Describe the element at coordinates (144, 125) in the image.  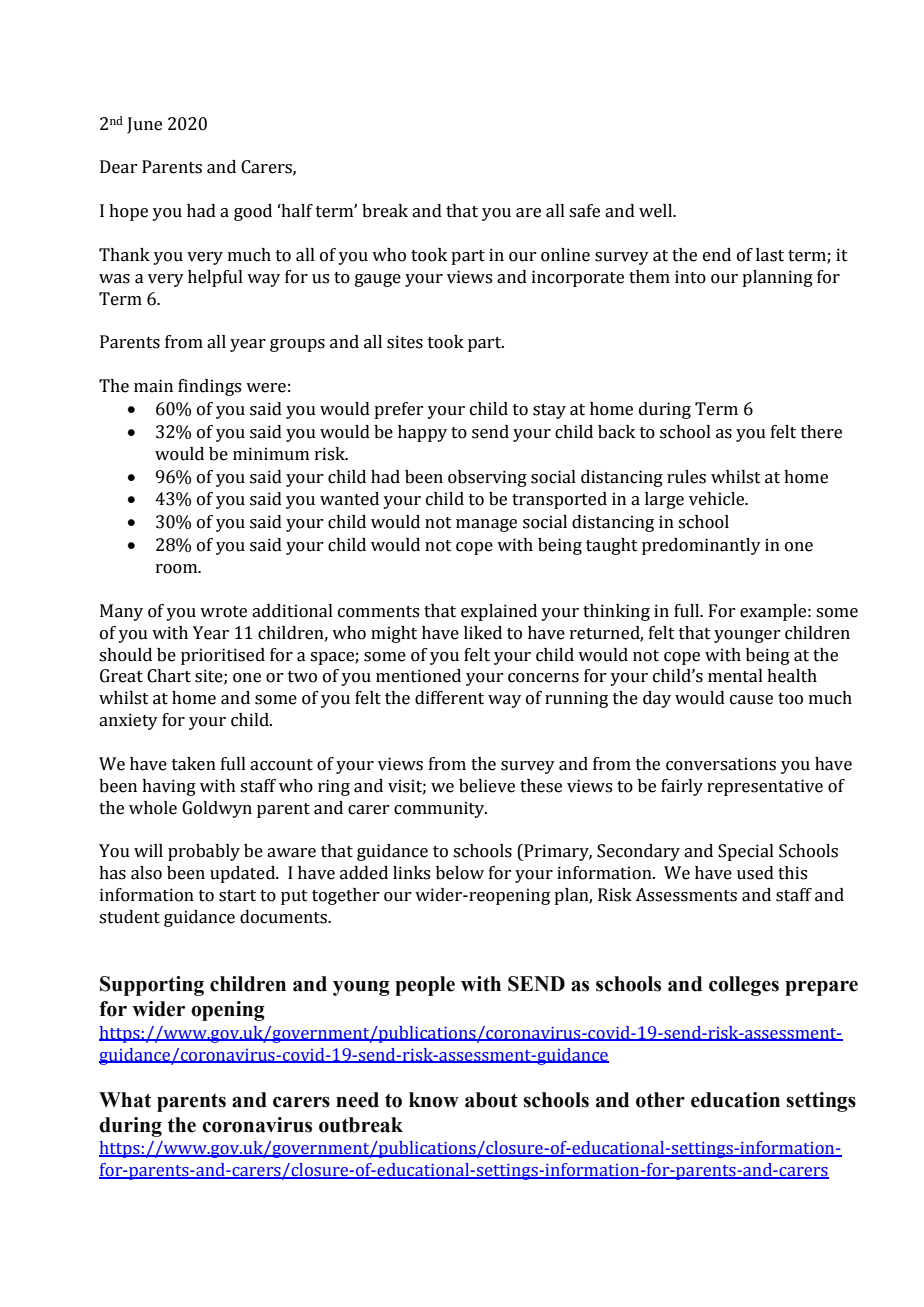
I see `June` at that location.
